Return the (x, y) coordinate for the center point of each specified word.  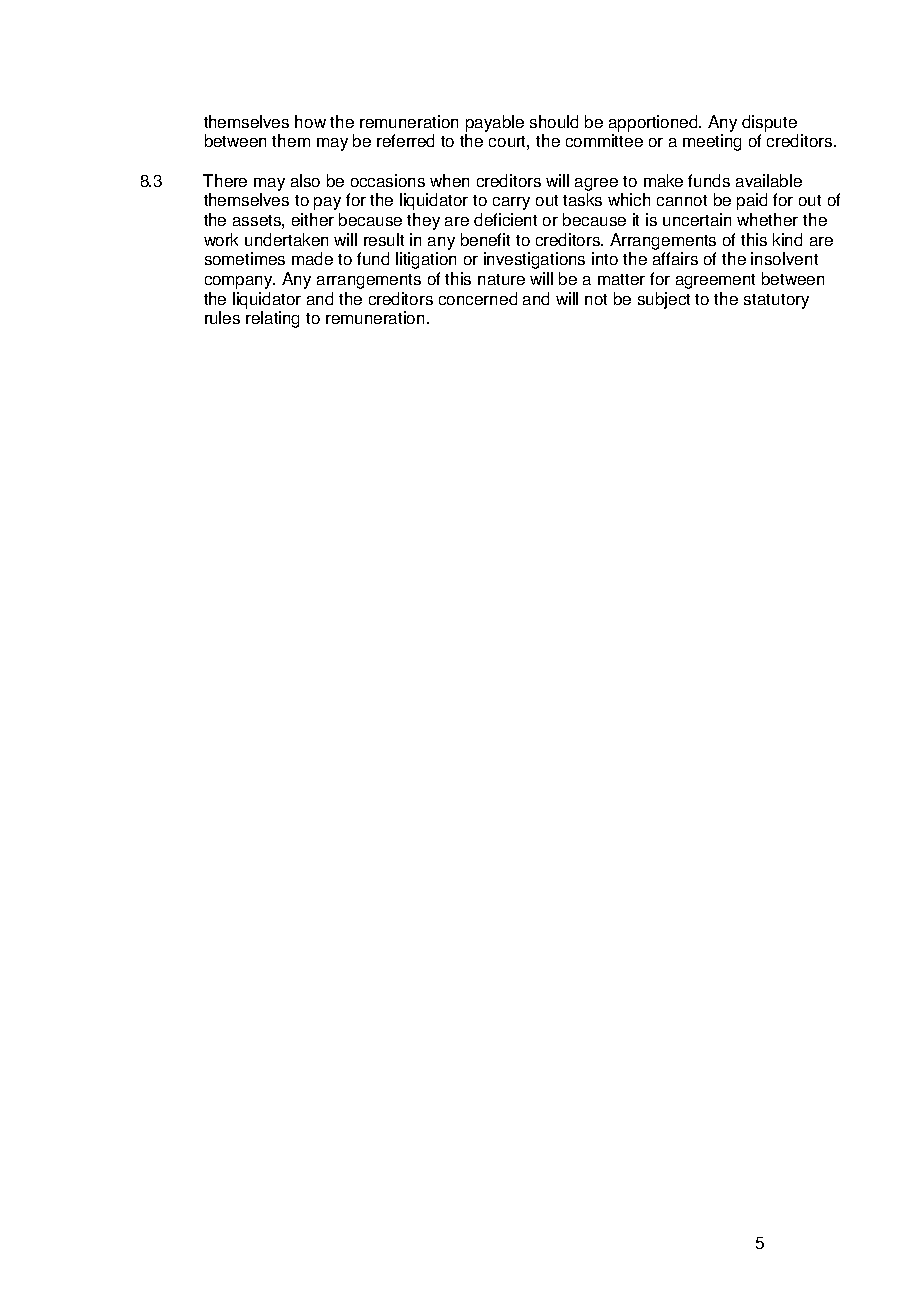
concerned (478, 298)
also (305, 180)
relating (272, 319)
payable (495, 123)
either (313, 219)
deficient (505, 219)
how (310, 121)
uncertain (697, 219)
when (449, 180)
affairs (675, 258)
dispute (769, 123)
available (769, 180)
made (312, 258)
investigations (534, 260)
